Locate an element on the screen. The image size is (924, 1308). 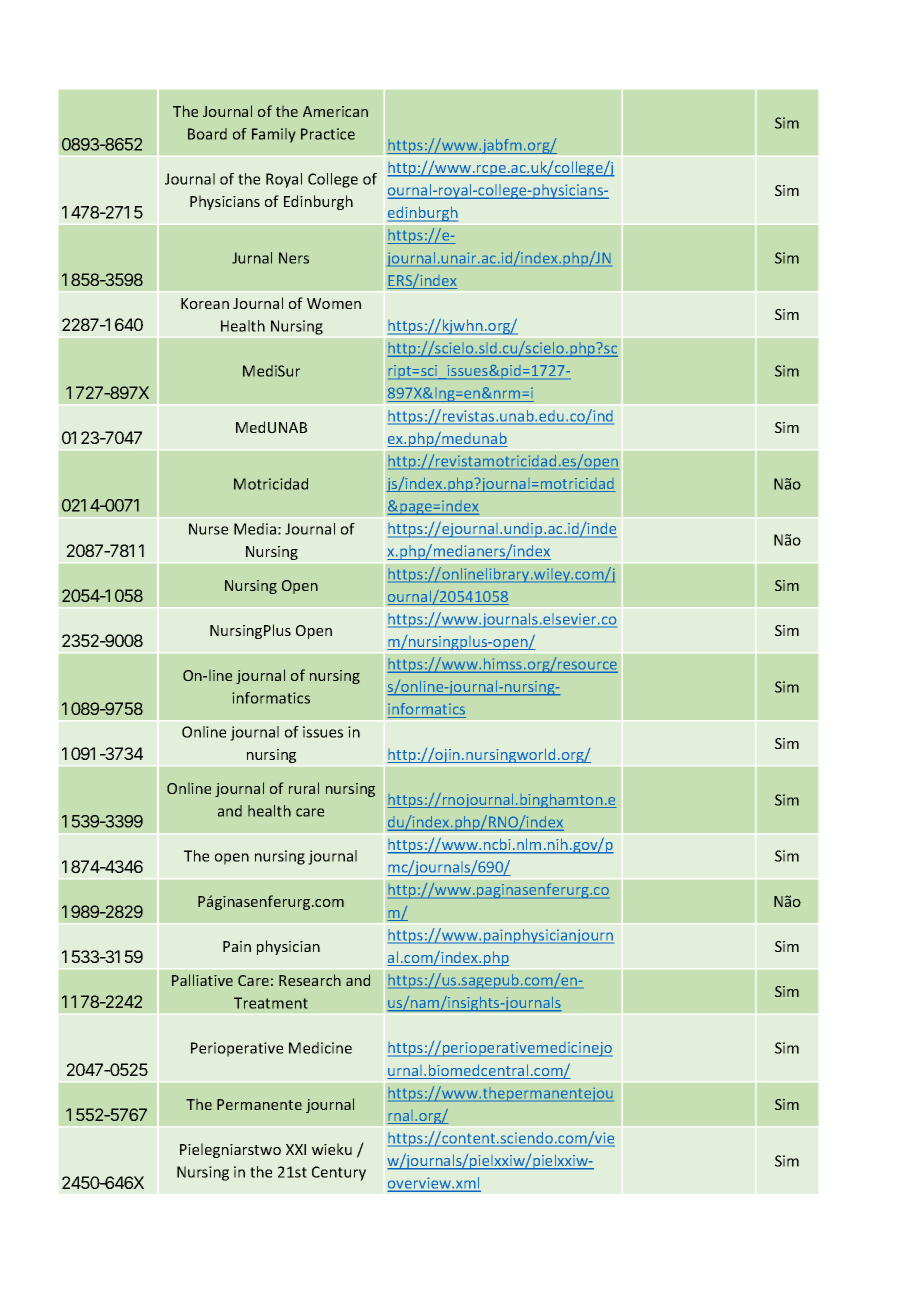
Century is located at coordinates (339, 1173).
